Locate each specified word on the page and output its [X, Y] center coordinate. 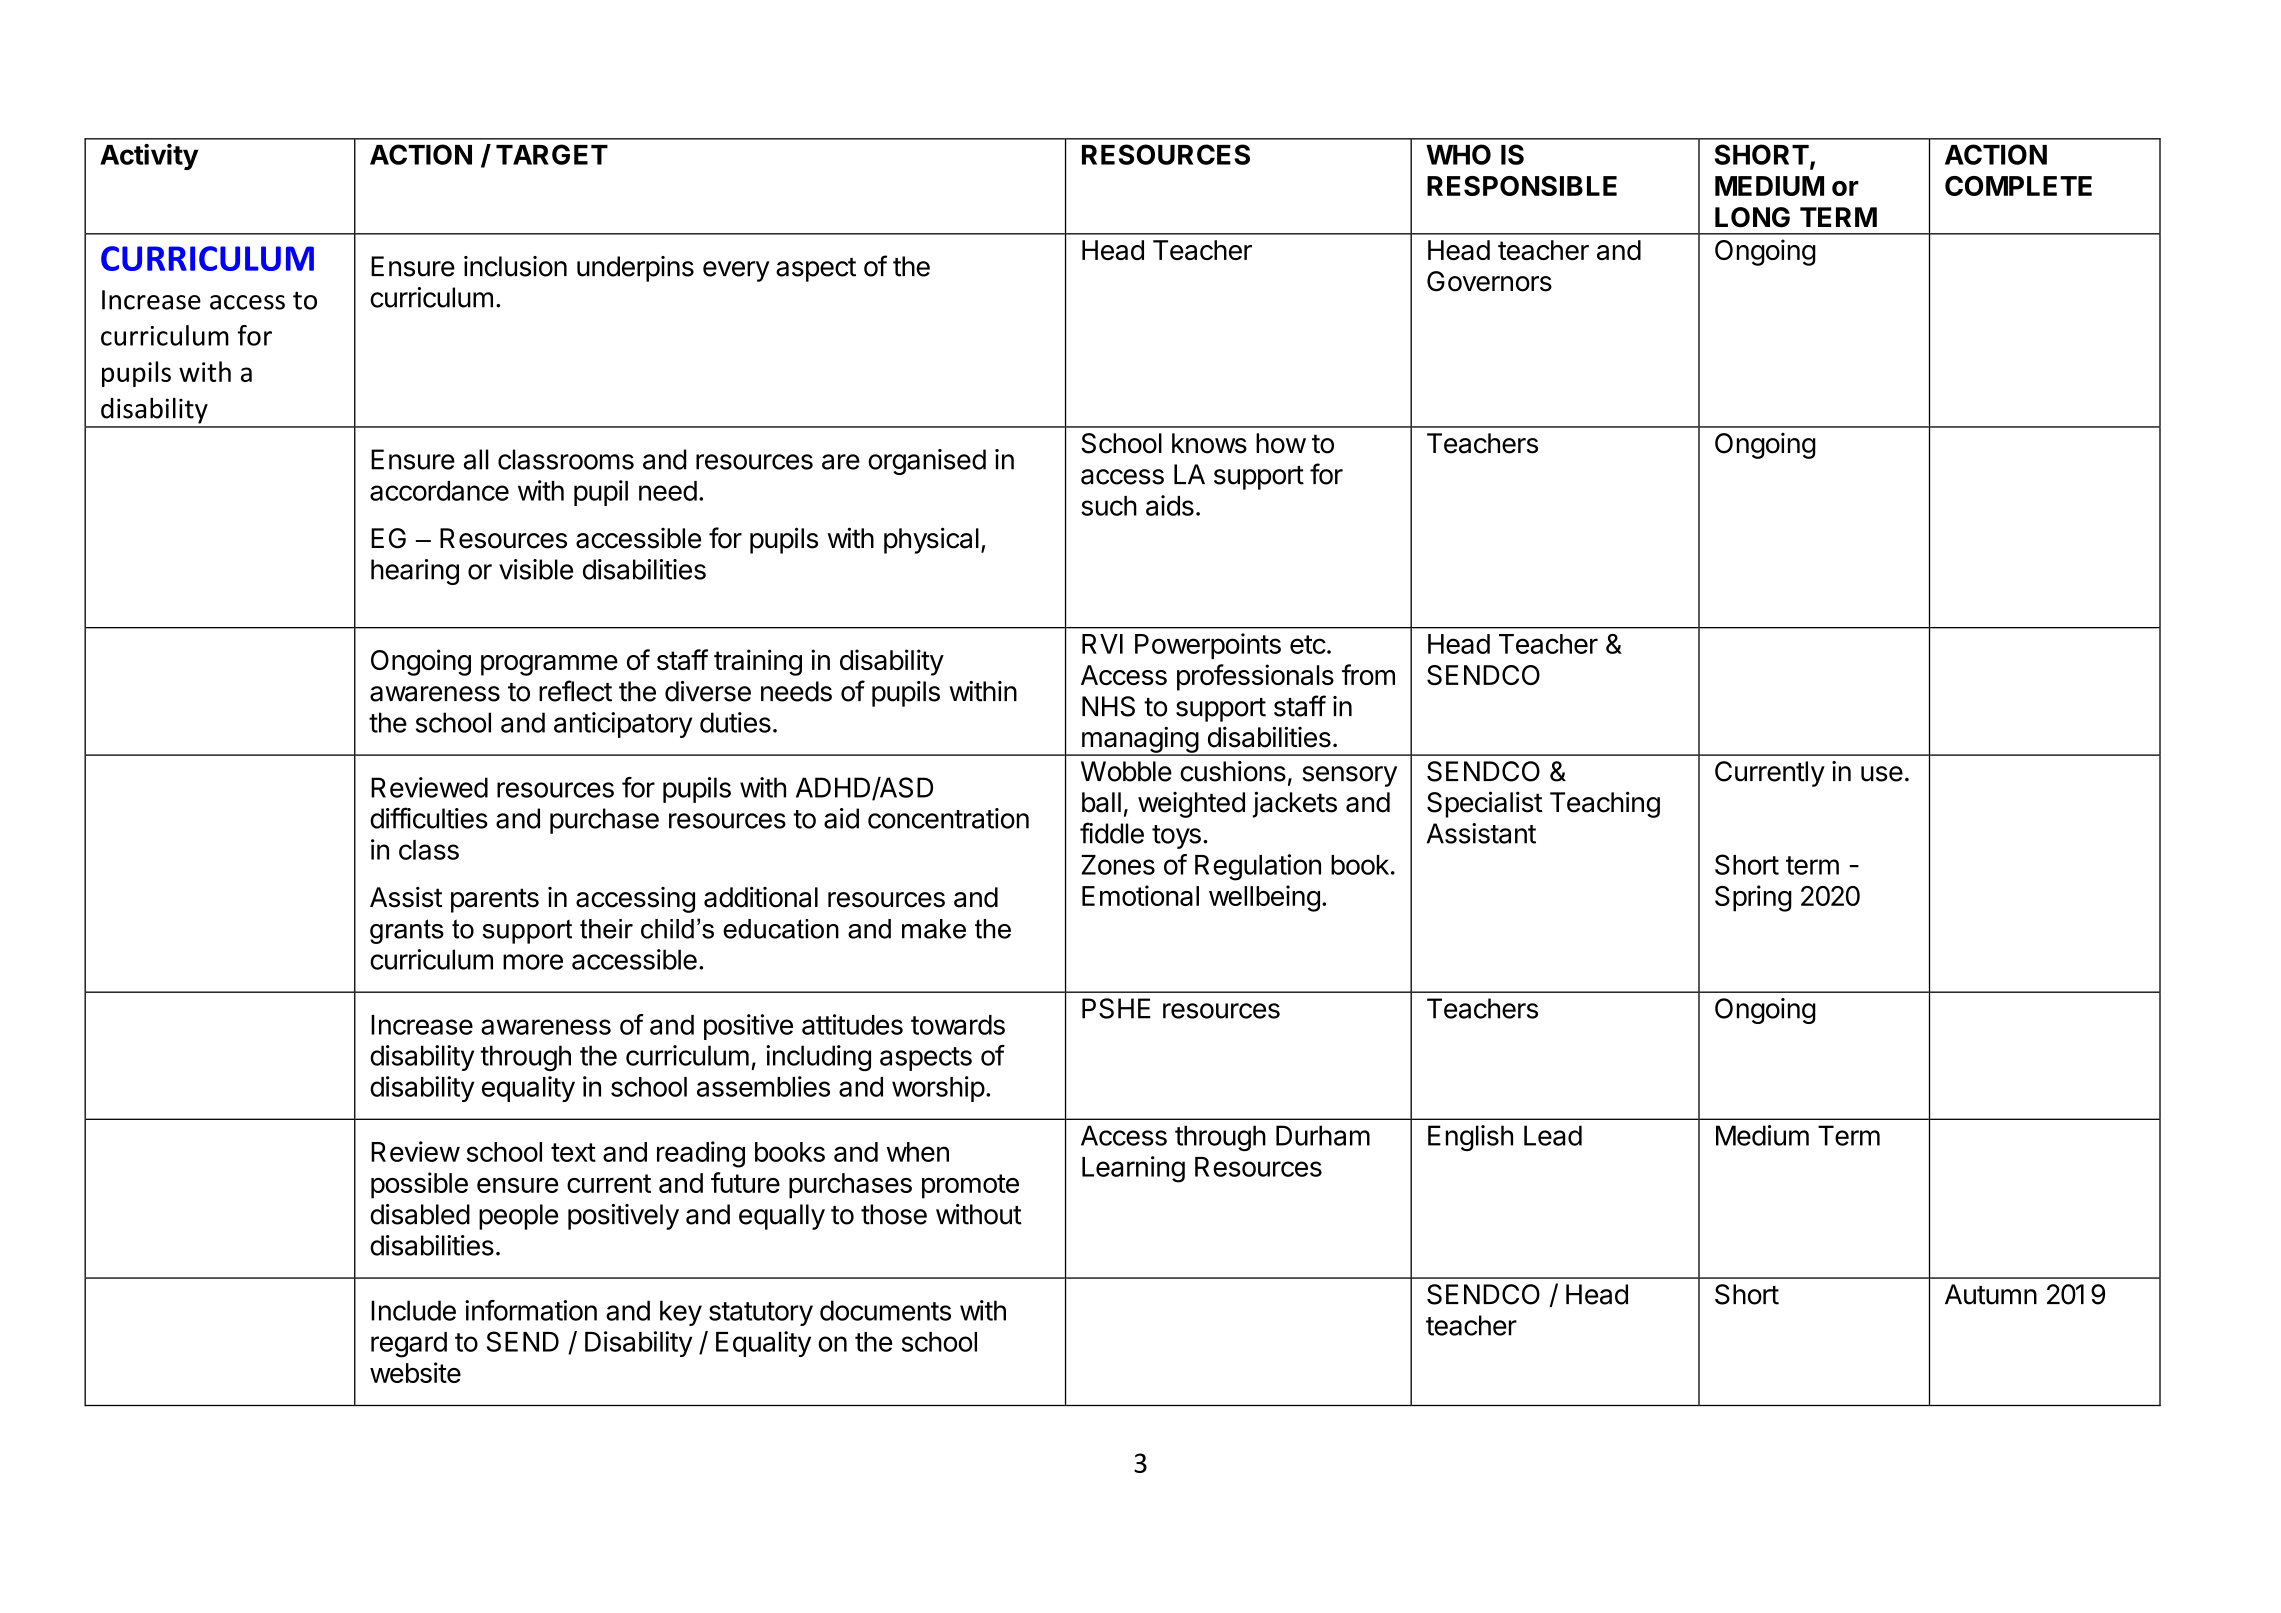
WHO [1458, 154]
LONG [1752, 217]
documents [885, 1310]
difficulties [429, 818]
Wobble [1126, 771]
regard [409, 1345]
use [1882, 774]
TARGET [552, 154]
